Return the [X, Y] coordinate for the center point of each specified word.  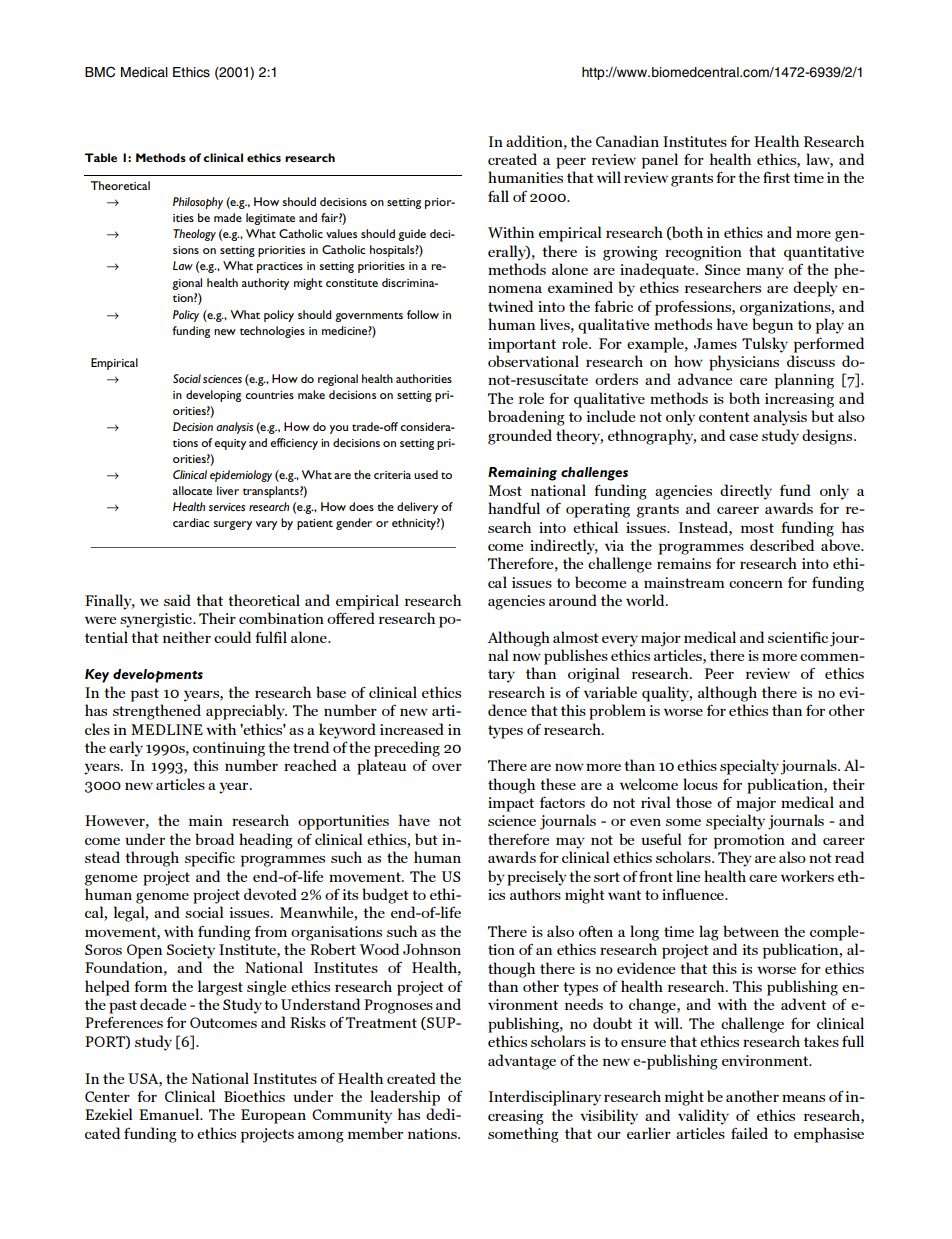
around [573, 600]
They [735, 859]
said [177, 600]
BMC [100, 72]
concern [756, 584]
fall [498, 196]
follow [423, 314]
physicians [744, 363]
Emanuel [170, 1114]
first [776, 177]
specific [210, 859]
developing [213, 396]
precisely [537, 878]
